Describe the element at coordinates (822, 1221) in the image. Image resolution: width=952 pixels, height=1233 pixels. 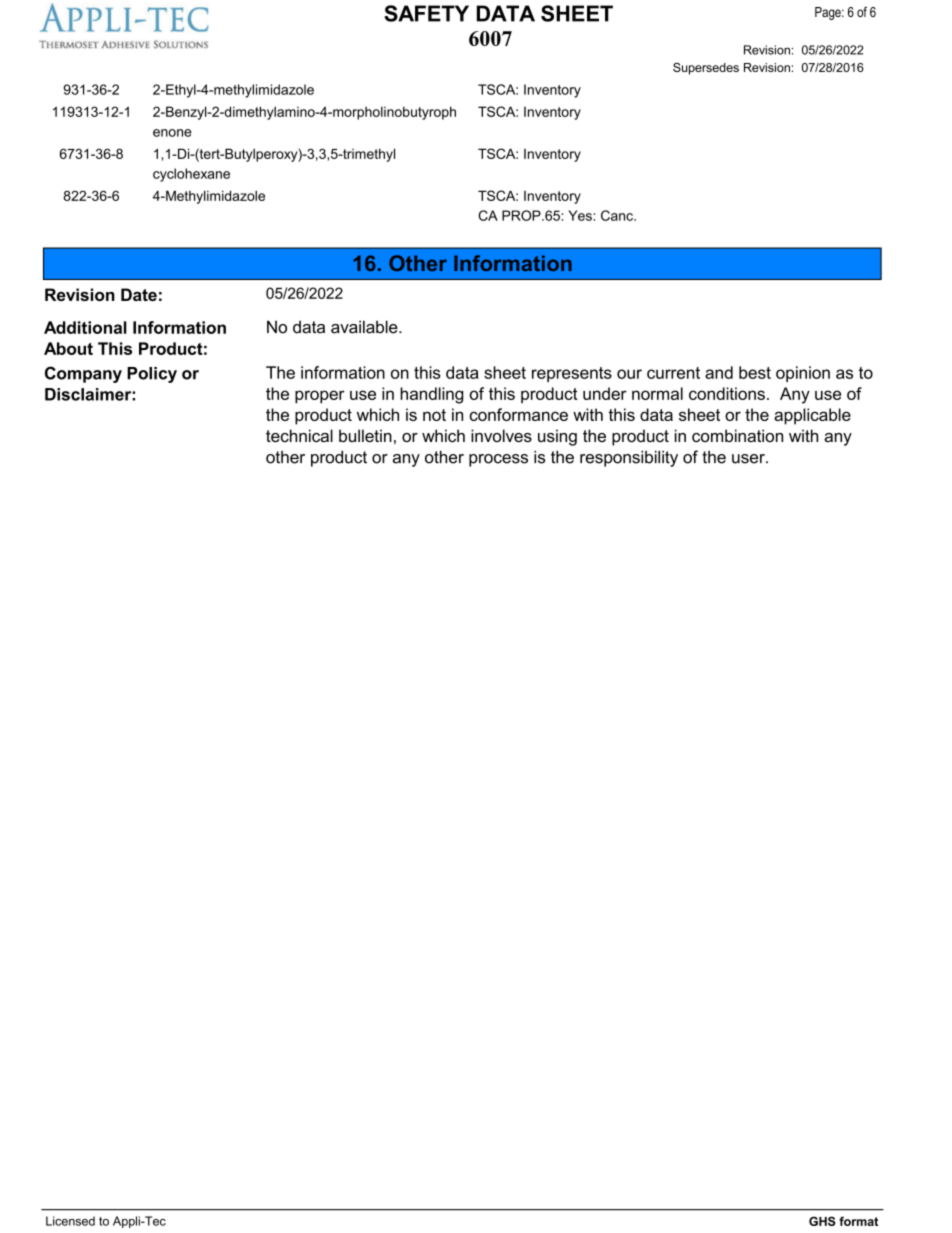
I see `GHS` at that location.
